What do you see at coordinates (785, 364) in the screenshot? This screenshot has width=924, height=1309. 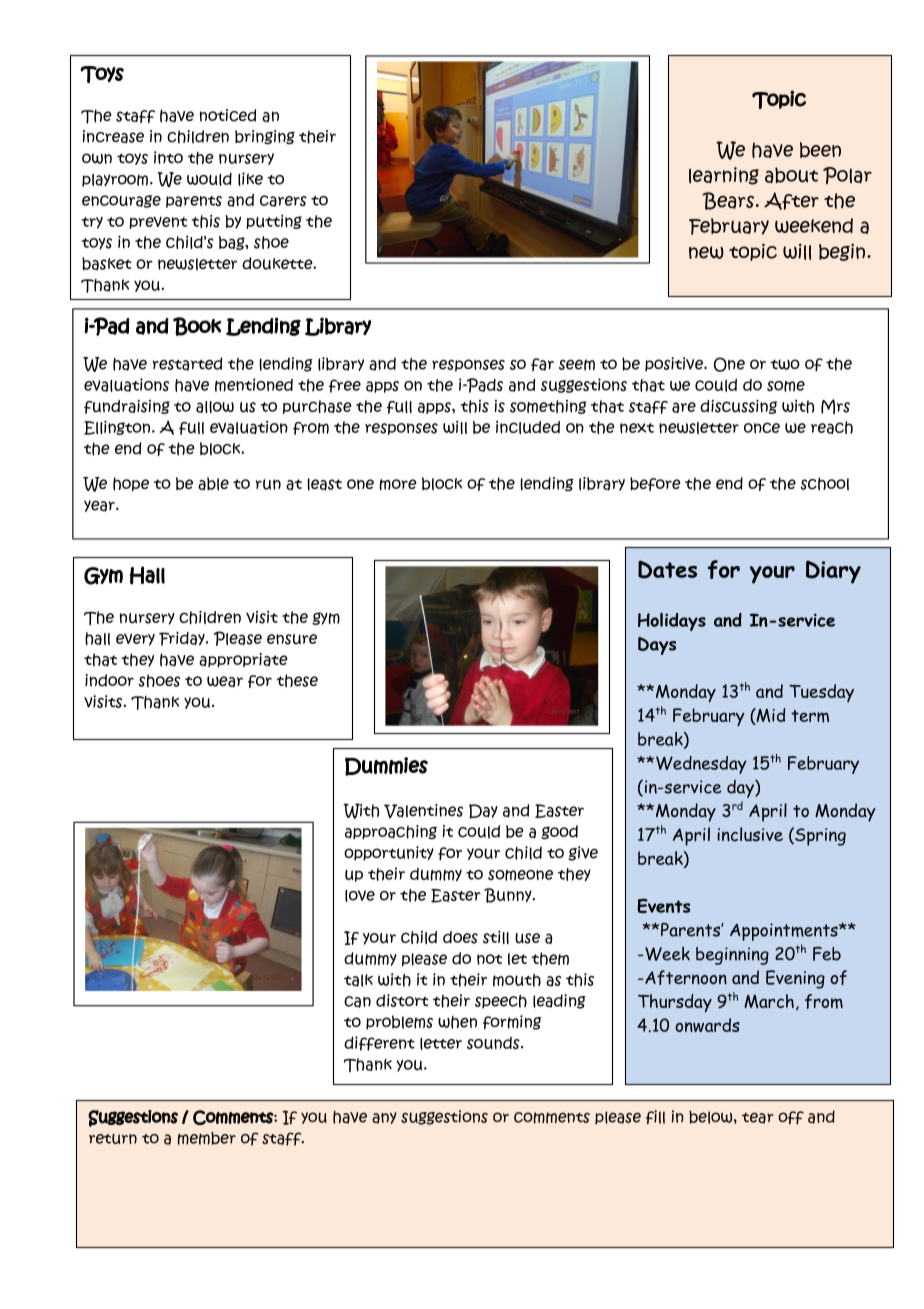 I see `two` at bounding box center [785, 364].
